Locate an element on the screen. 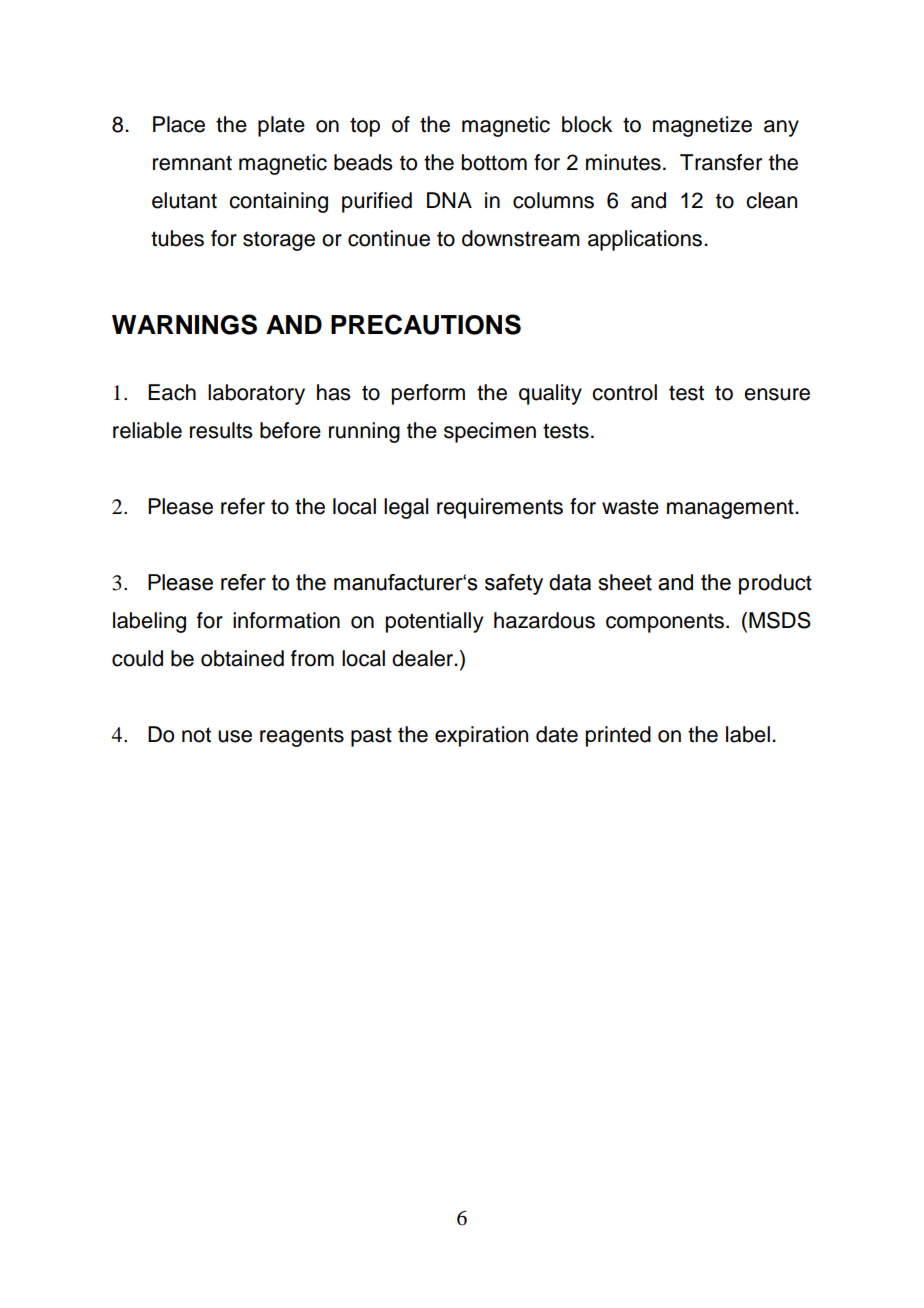 This screenshot has height=1308, width=924. bottom is located at coordinates (494, 162).
